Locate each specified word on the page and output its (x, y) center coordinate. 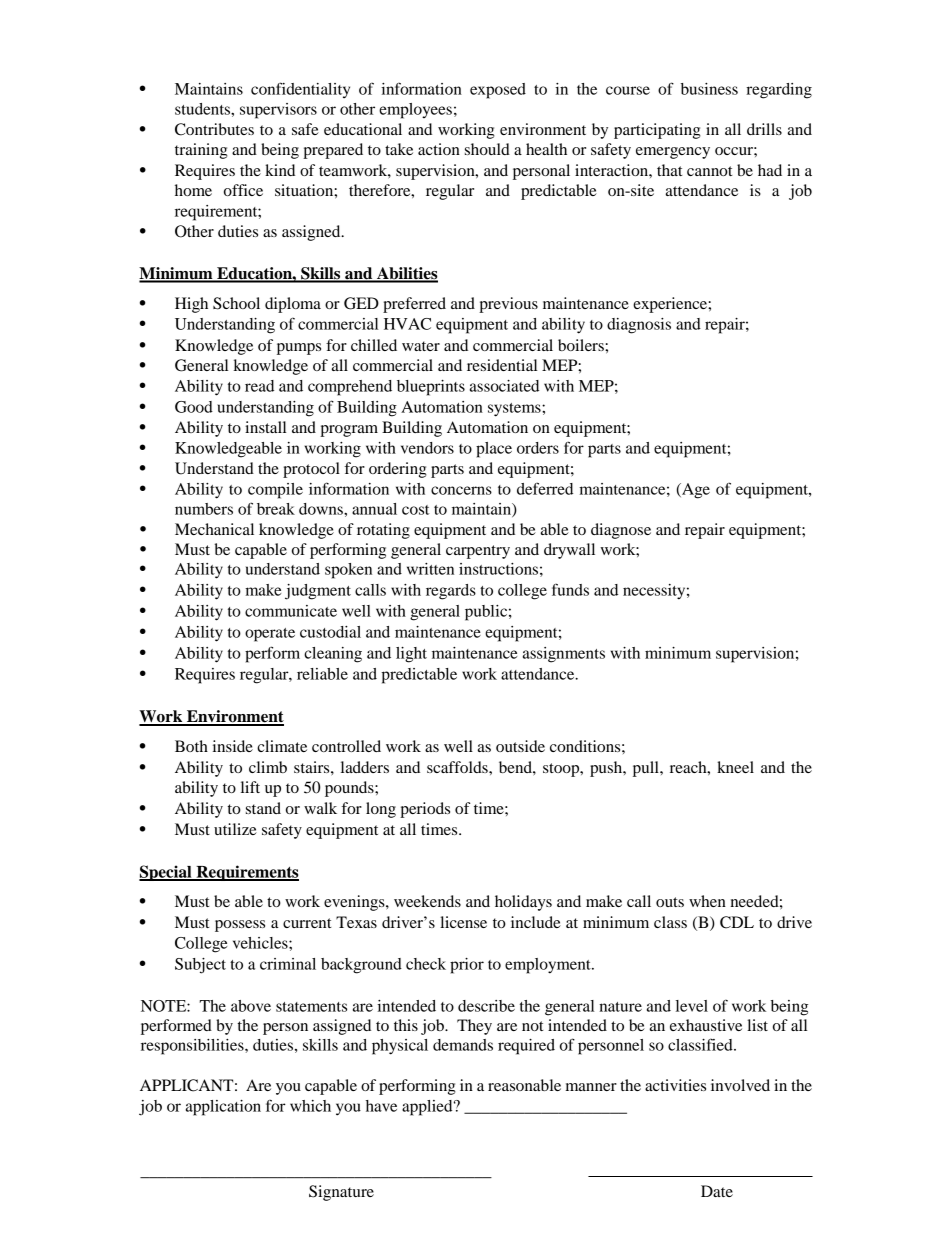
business (709, 89)
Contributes (214, 129)
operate (270, 635)
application (223, 1108)
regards (451, 592)
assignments (564, 655)
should (487, 149)
